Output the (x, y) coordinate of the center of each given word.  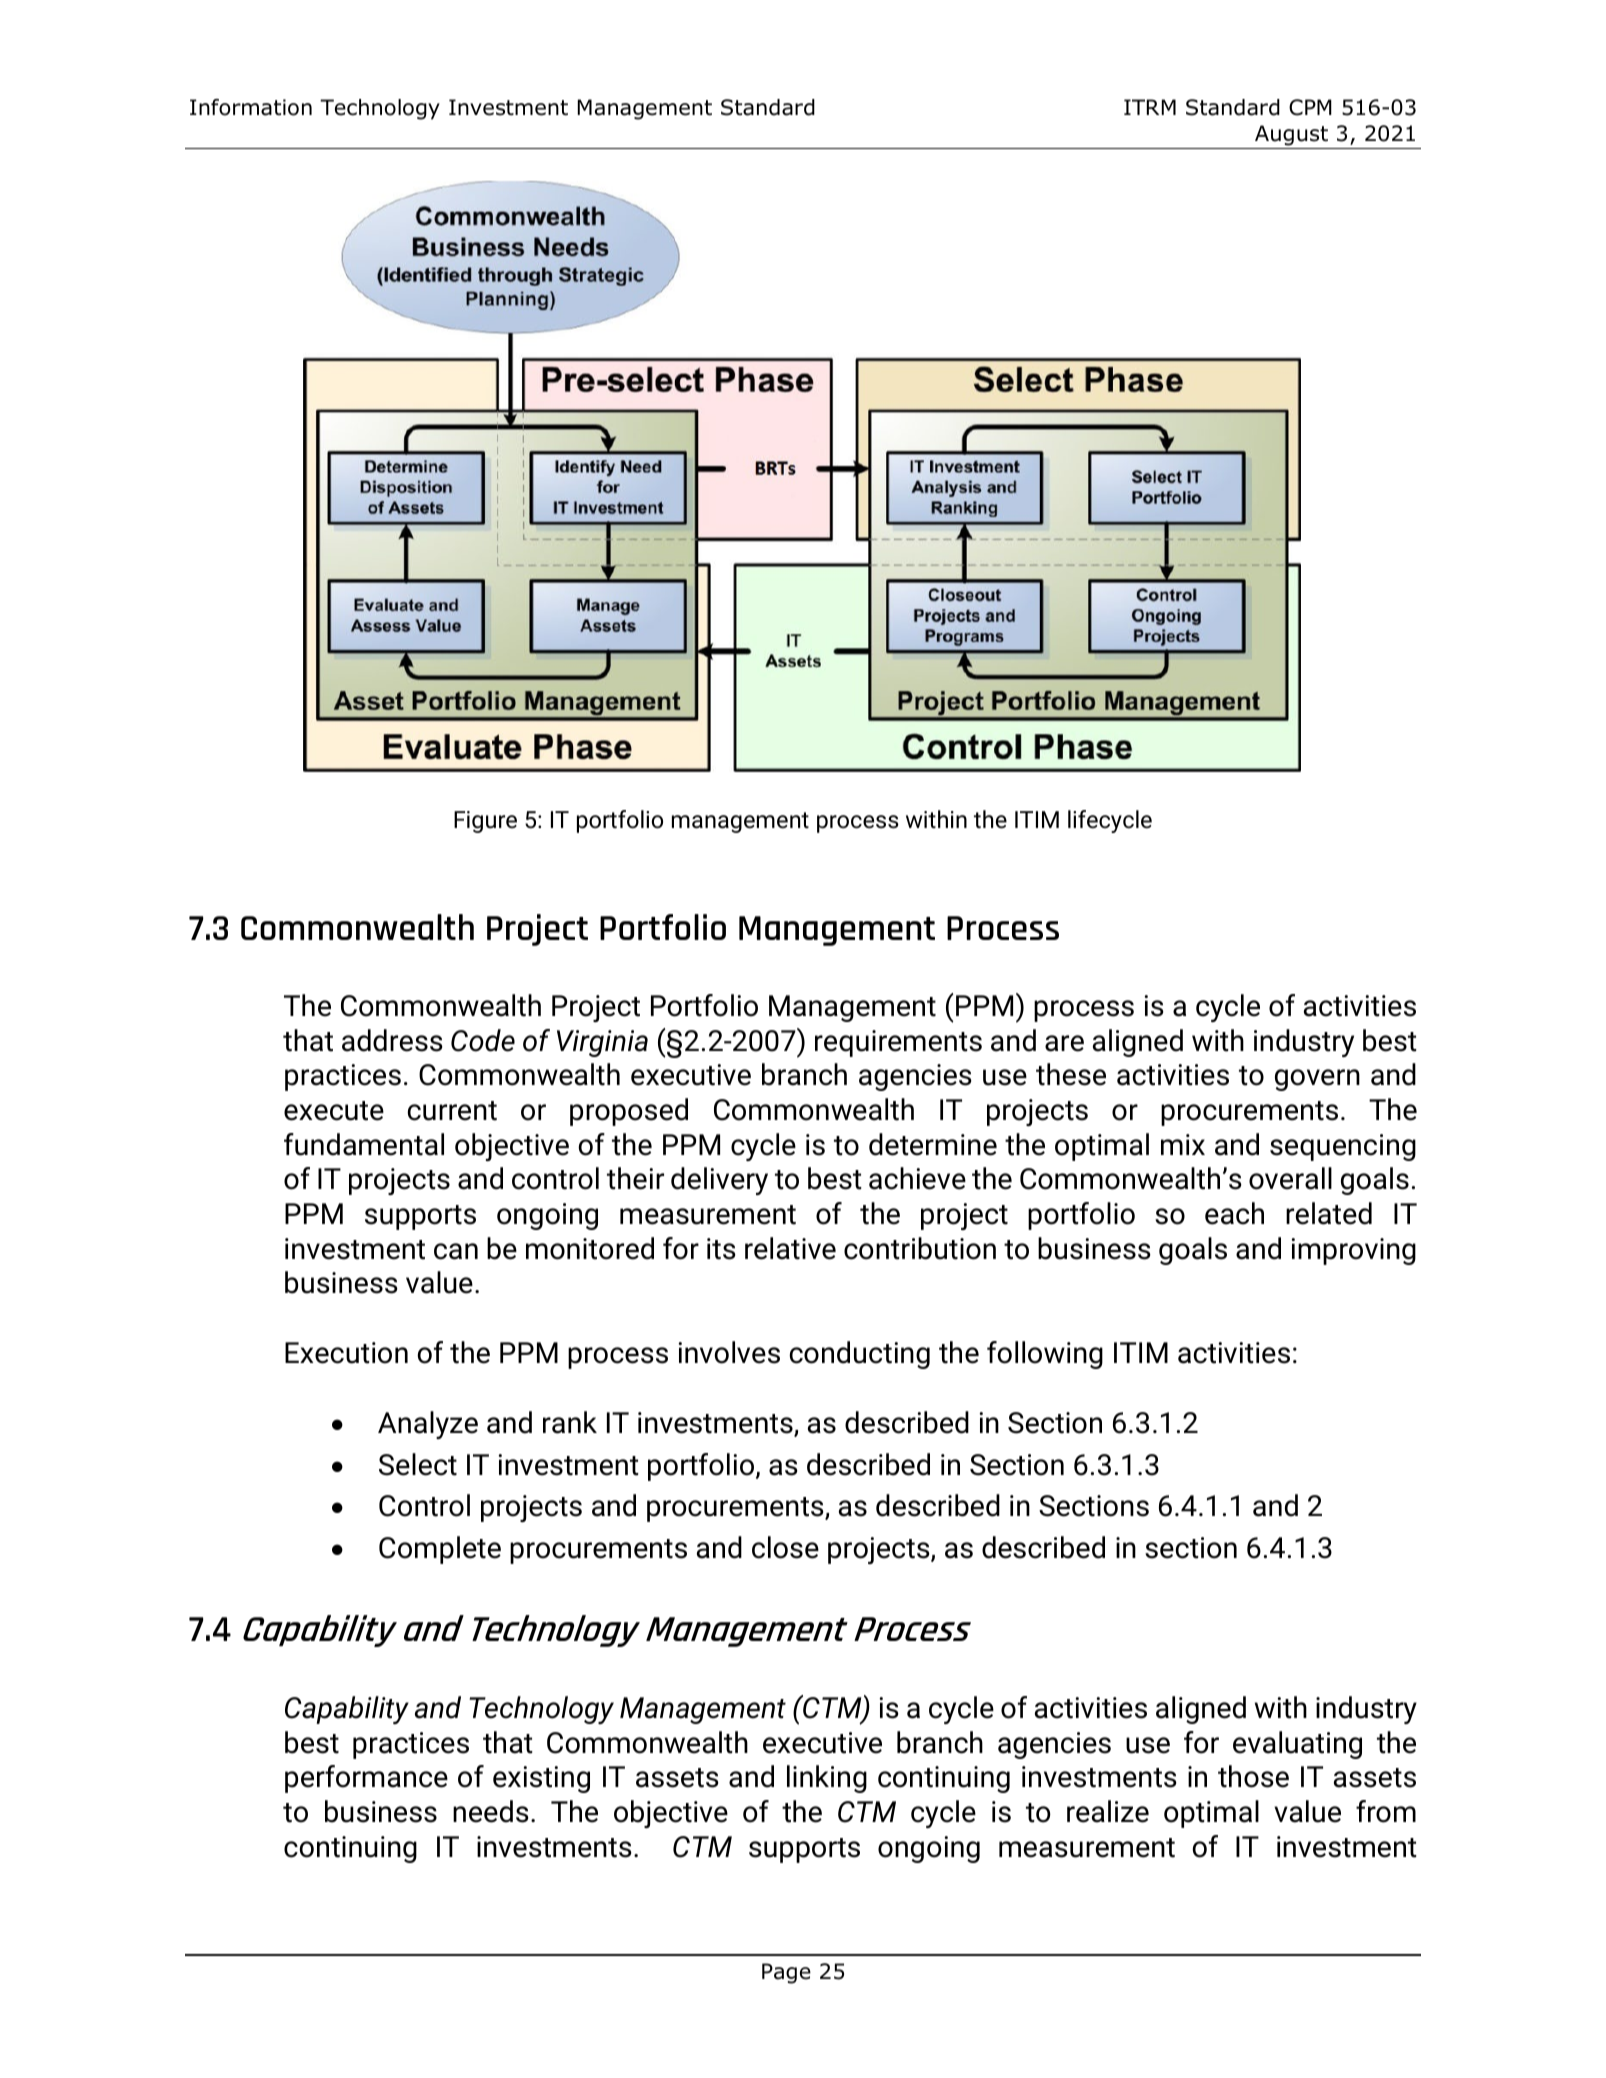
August (1291, 135)
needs (491, 1811)
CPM (1310, 107)
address (392, 1040)
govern (1317, 1080)
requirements (898, 1043)
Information (251, 107)
